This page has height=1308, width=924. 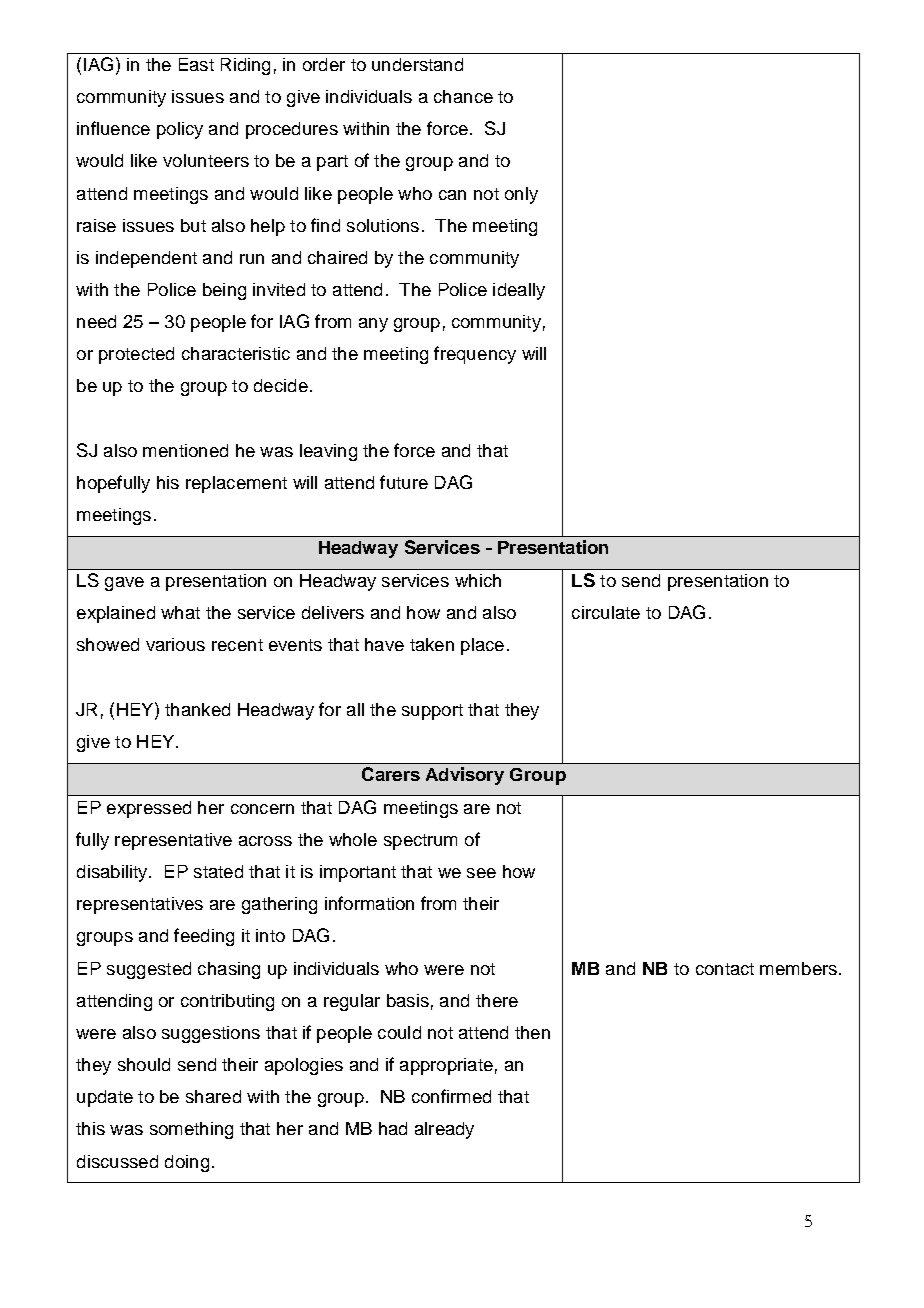 What do you see at coordinates (180, 612) in the page?
I see `what` at bounding box center [180, 612].
